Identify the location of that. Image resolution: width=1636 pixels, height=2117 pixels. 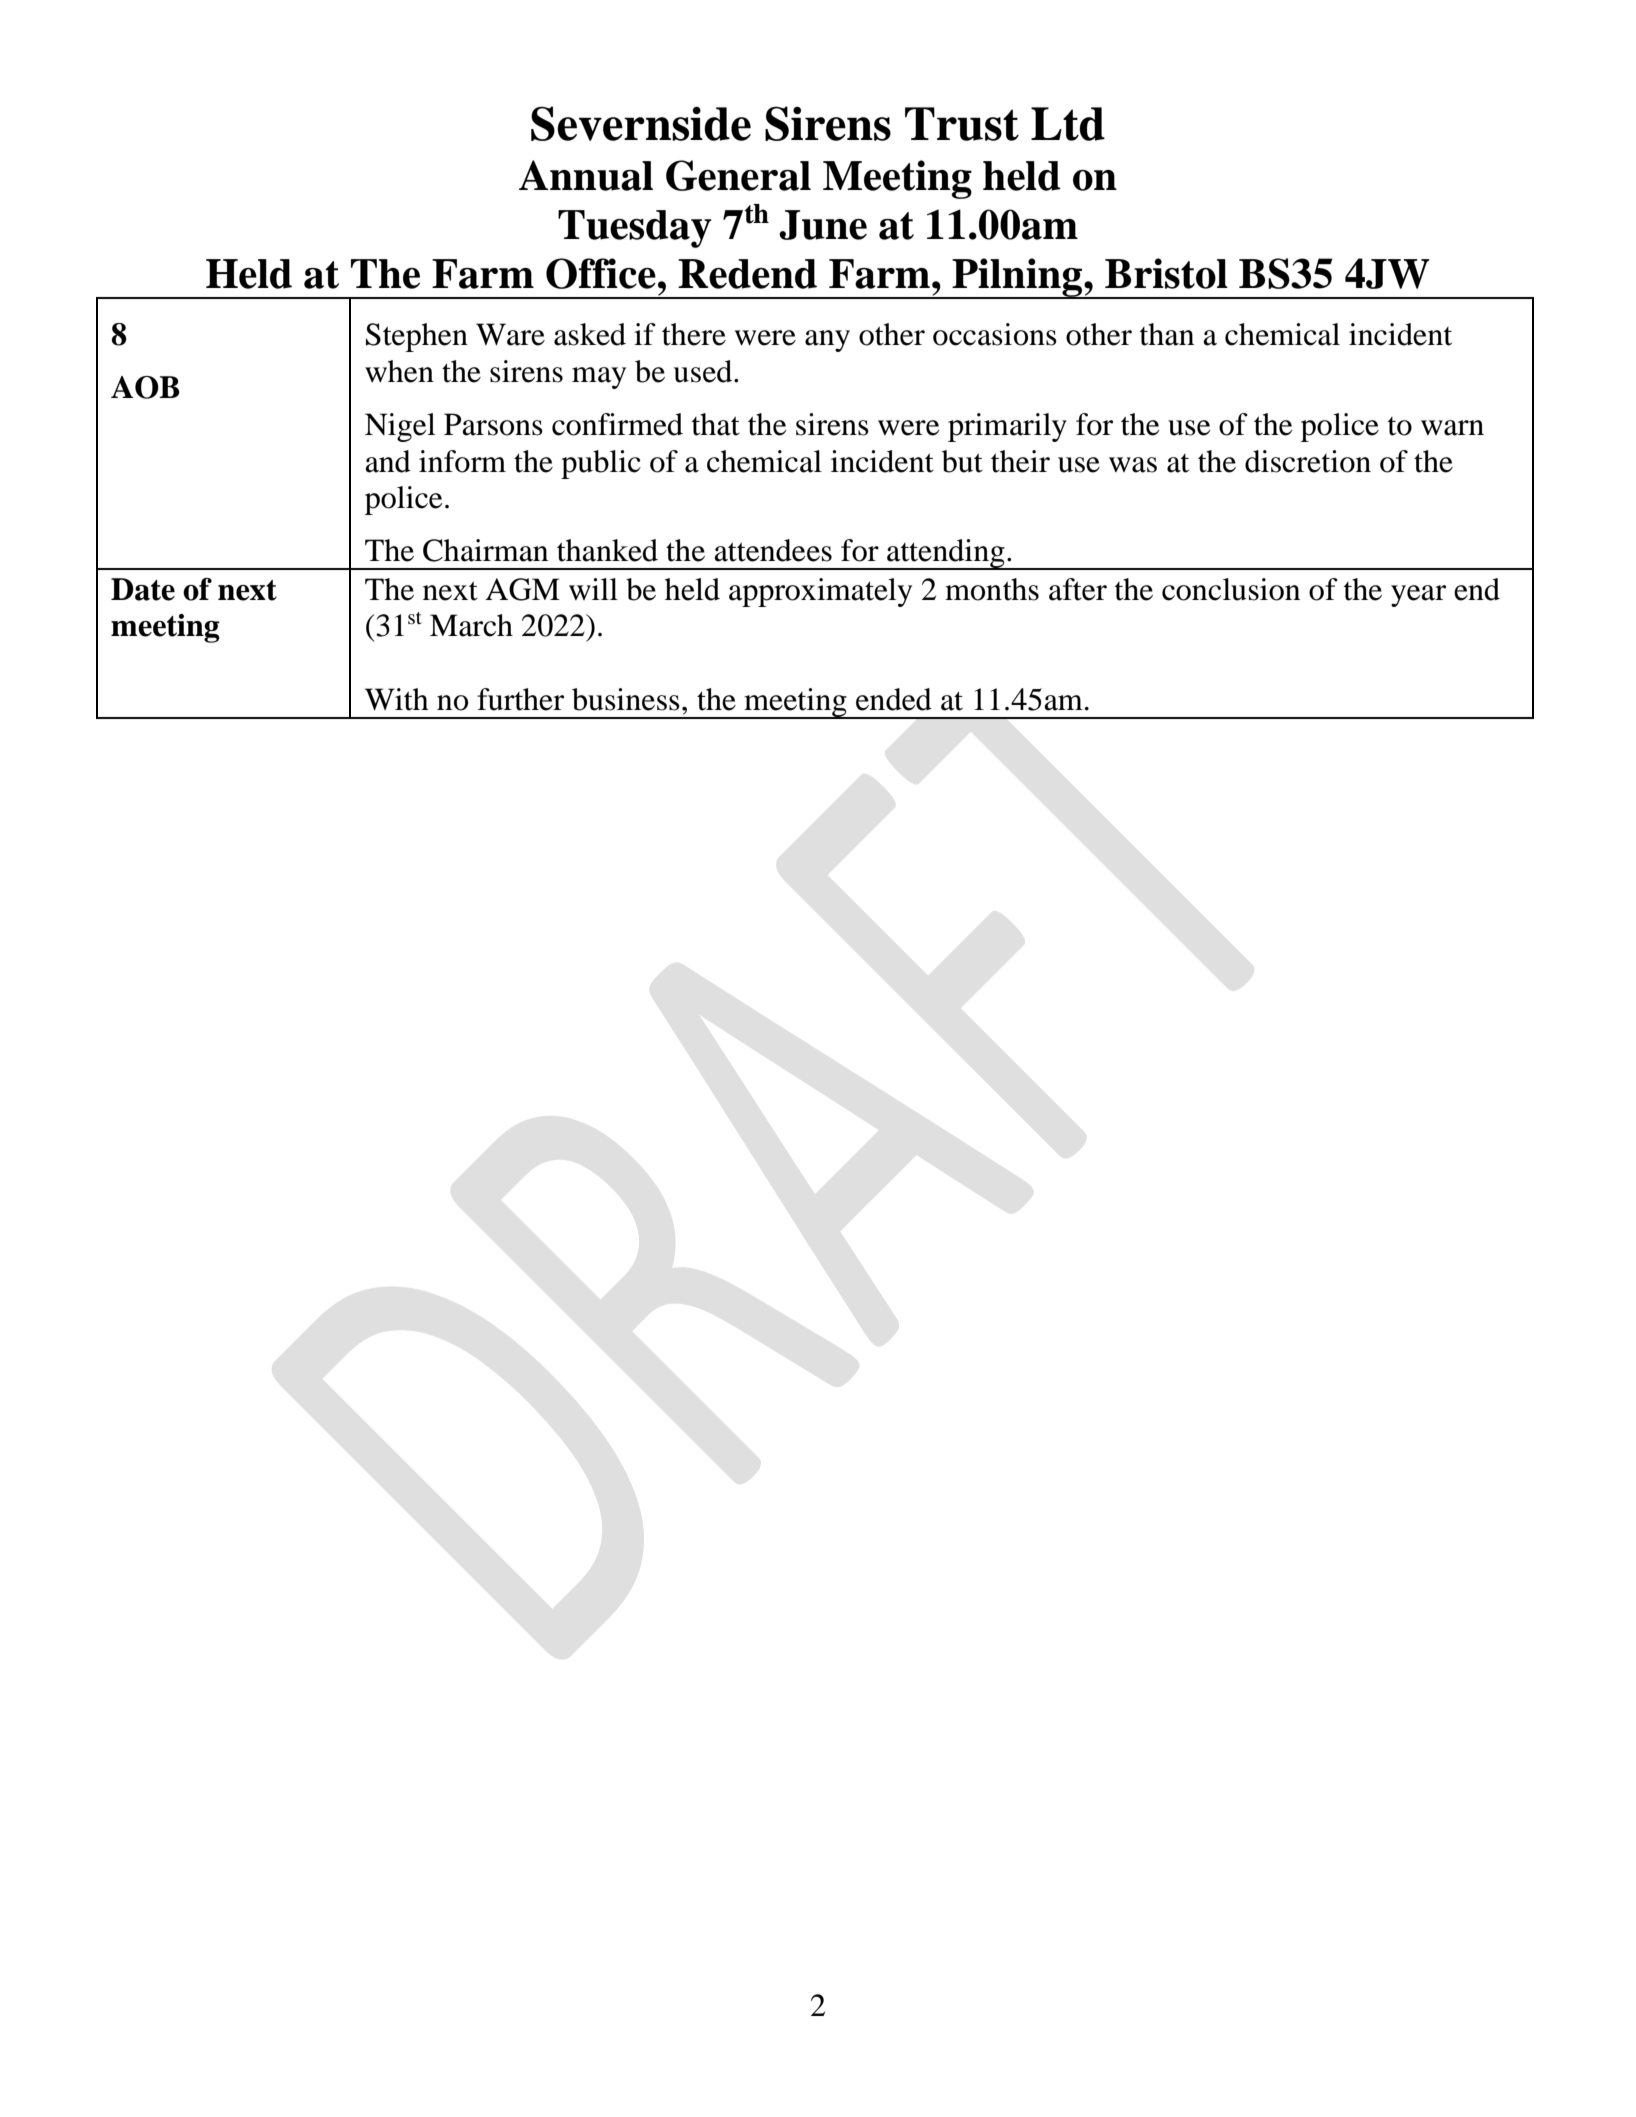
(716, 424).
